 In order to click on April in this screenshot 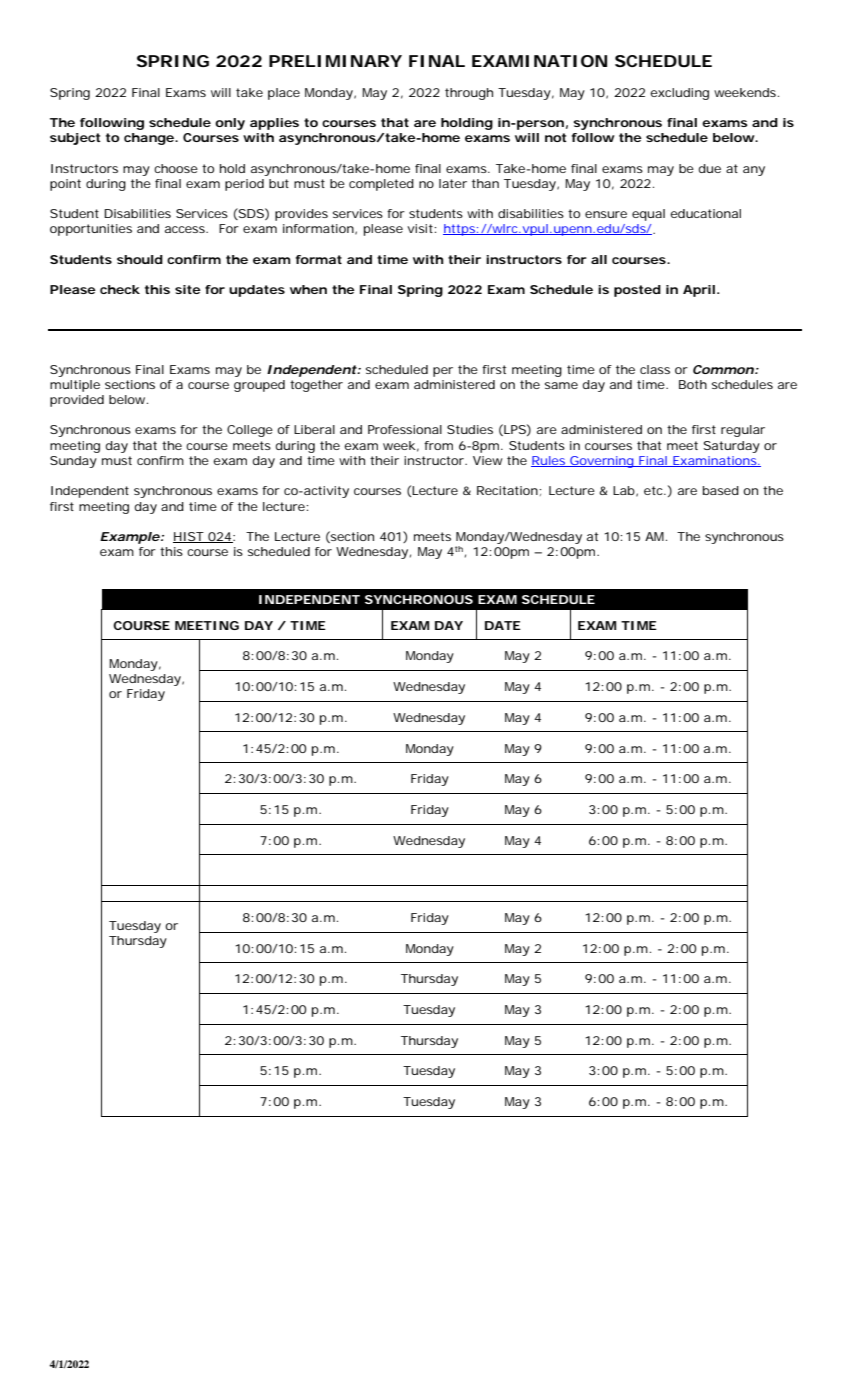, I will do `click(699, 291)`.
